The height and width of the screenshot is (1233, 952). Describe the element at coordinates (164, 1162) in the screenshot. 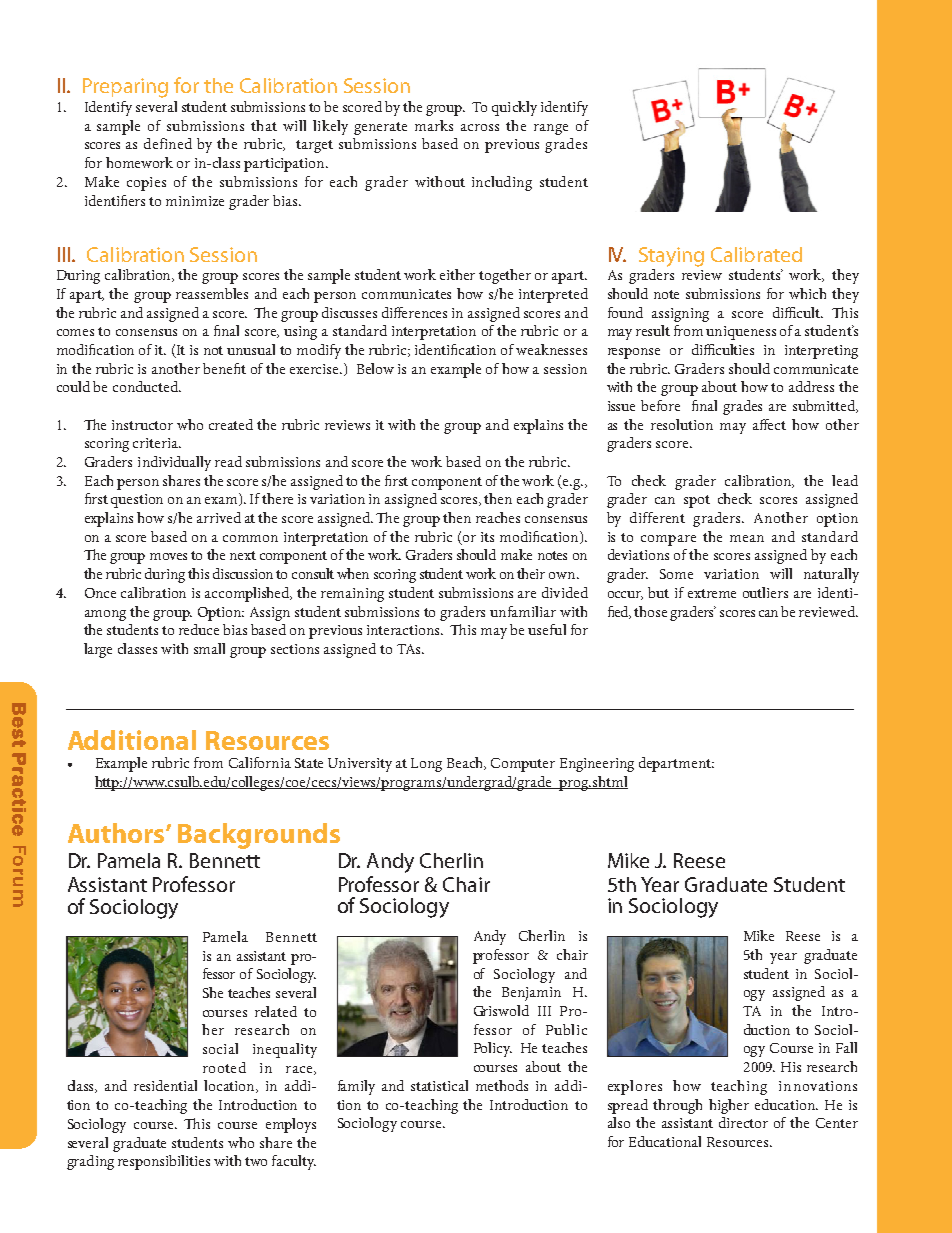

I see `responsibilities` at that location.
